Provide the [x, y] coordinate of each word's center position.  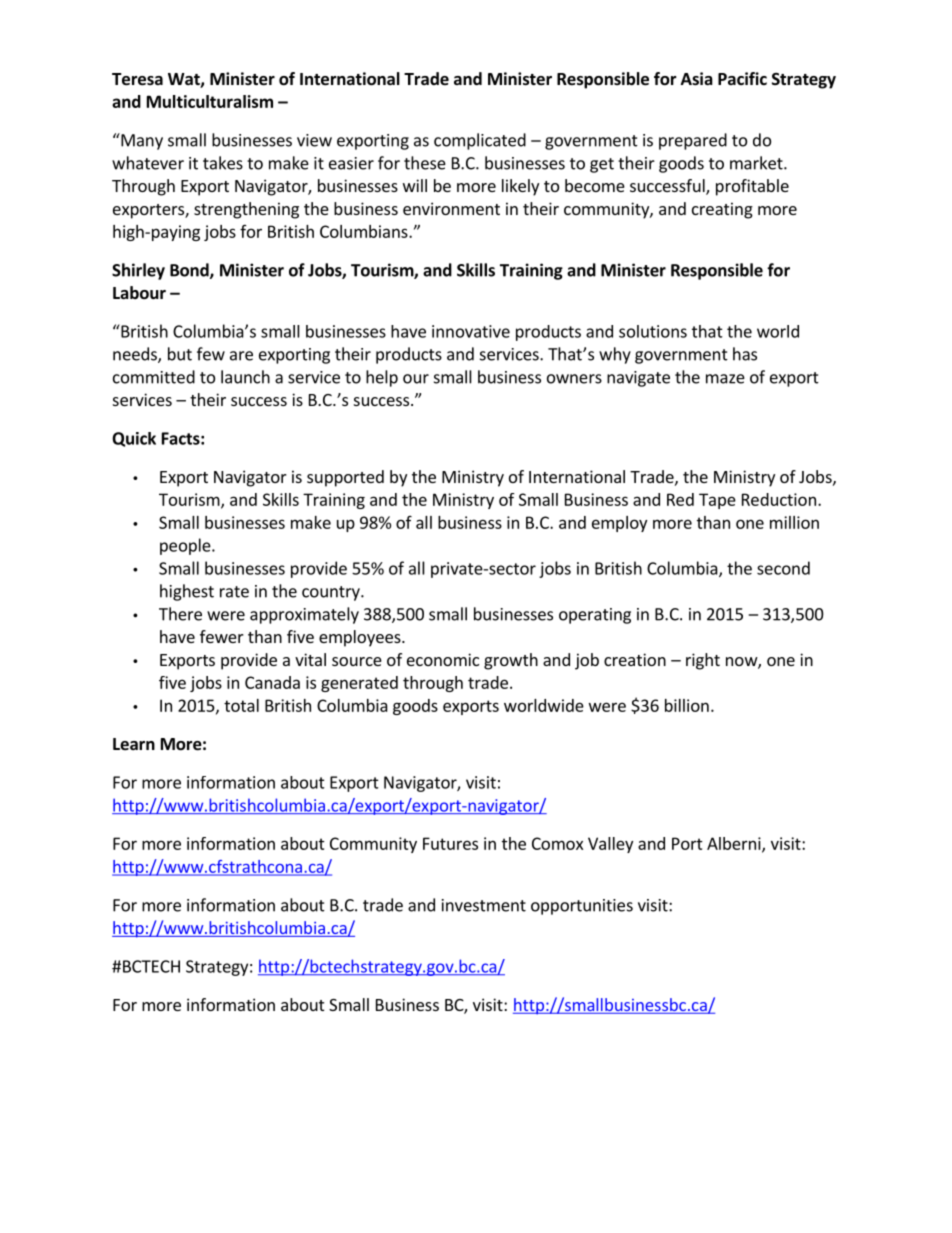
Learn [134, 744]
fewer [222, 636]
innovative [471, 331]
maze [725, 379]
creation [635, 659]
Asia [697, 79]
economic [443, 659]
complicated [480, 141]
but [180, 354]
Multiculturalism [210, 101]
